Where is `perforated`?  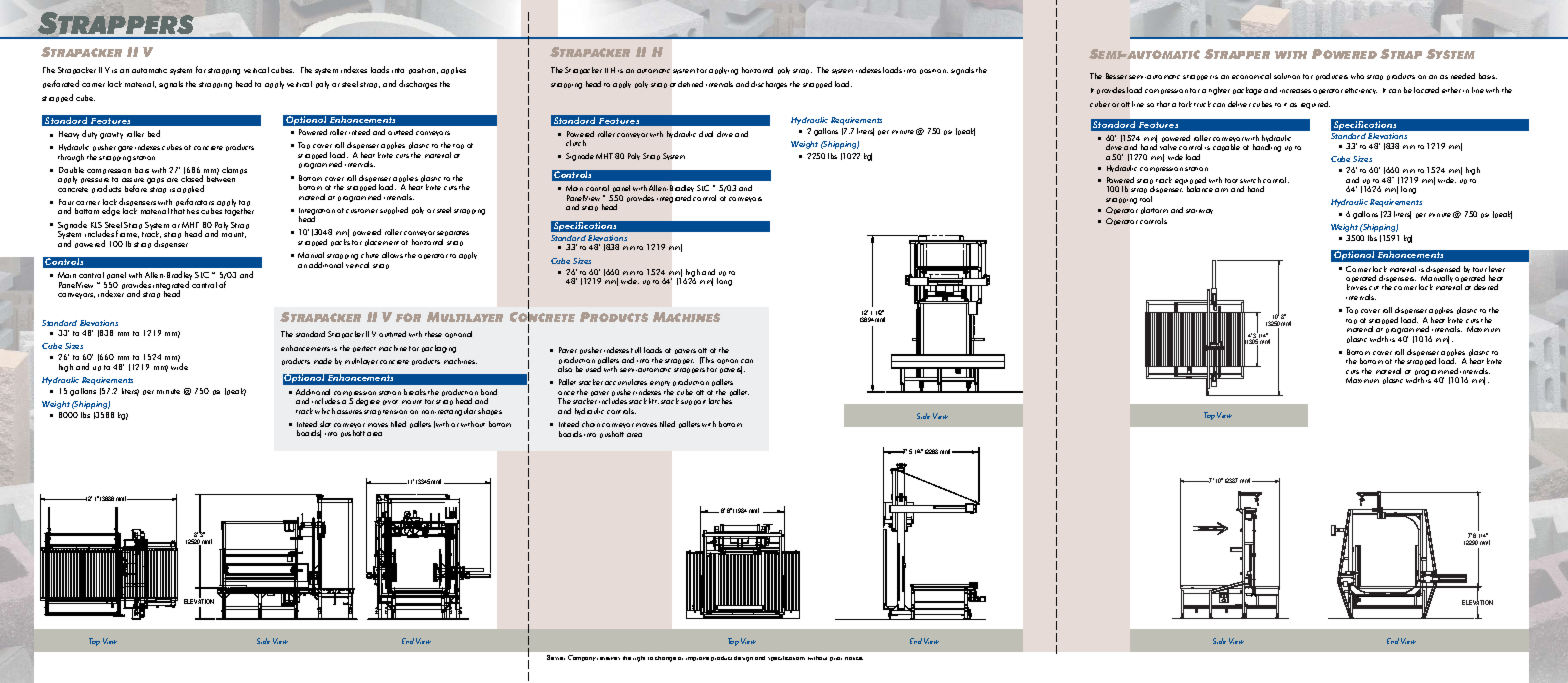 perforated is located at coordinates (61, 84).
